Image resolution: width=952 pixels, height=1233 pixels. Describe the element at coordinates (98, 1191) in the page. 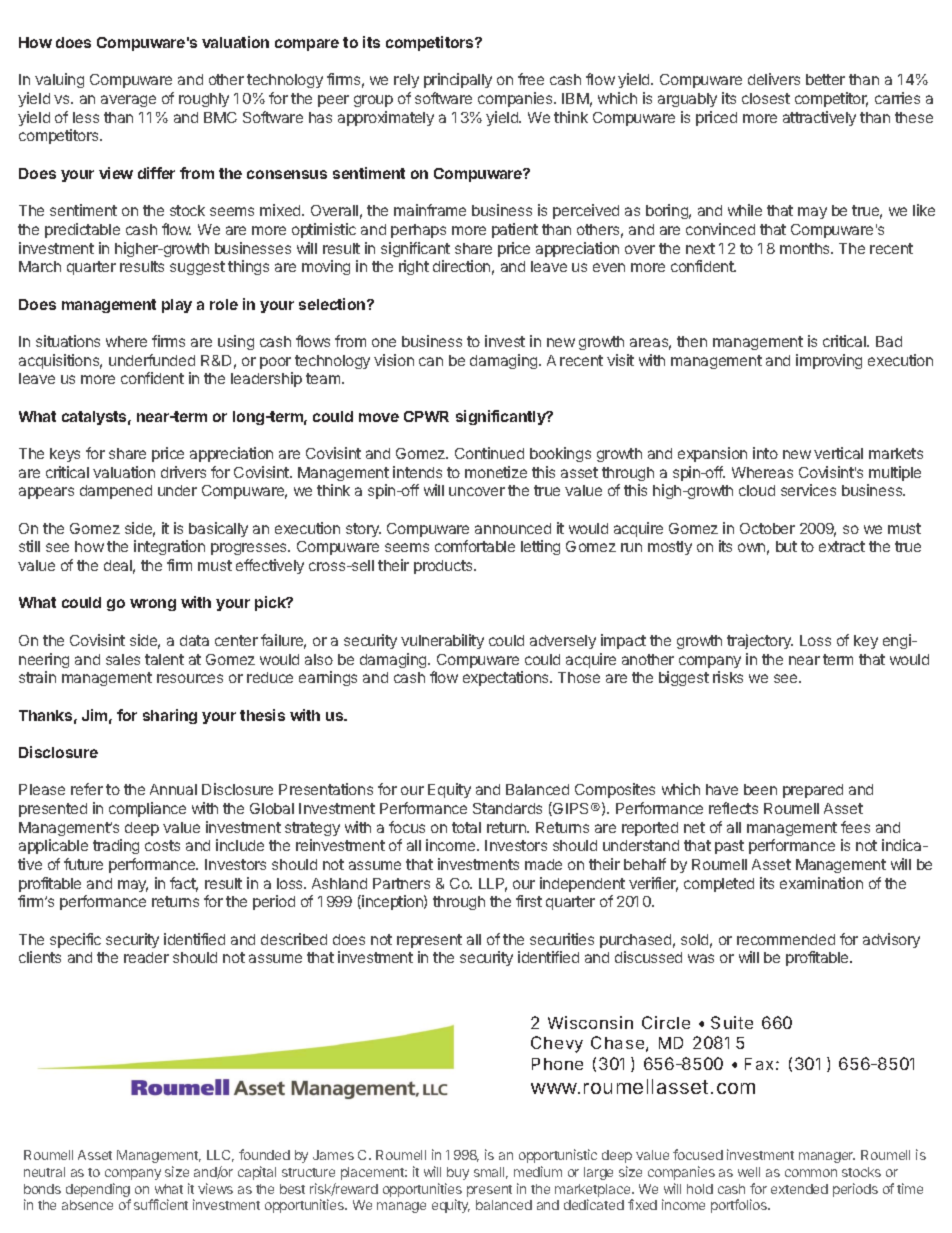

I see `depending` at that location.
